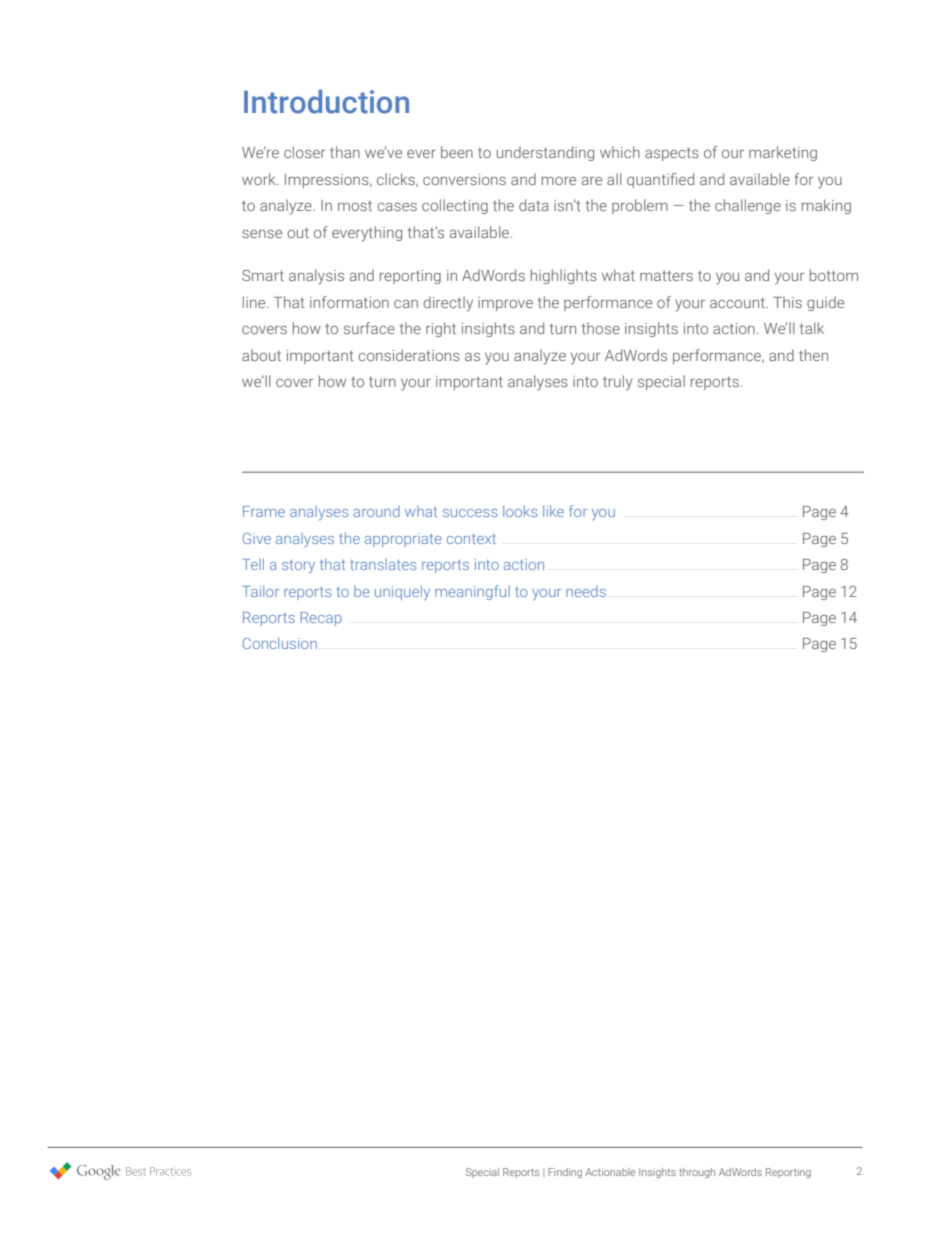  What do you see at coordinates (545, 153) in the screenshot?
I see `understanding` at bounding box center [545, 153].
